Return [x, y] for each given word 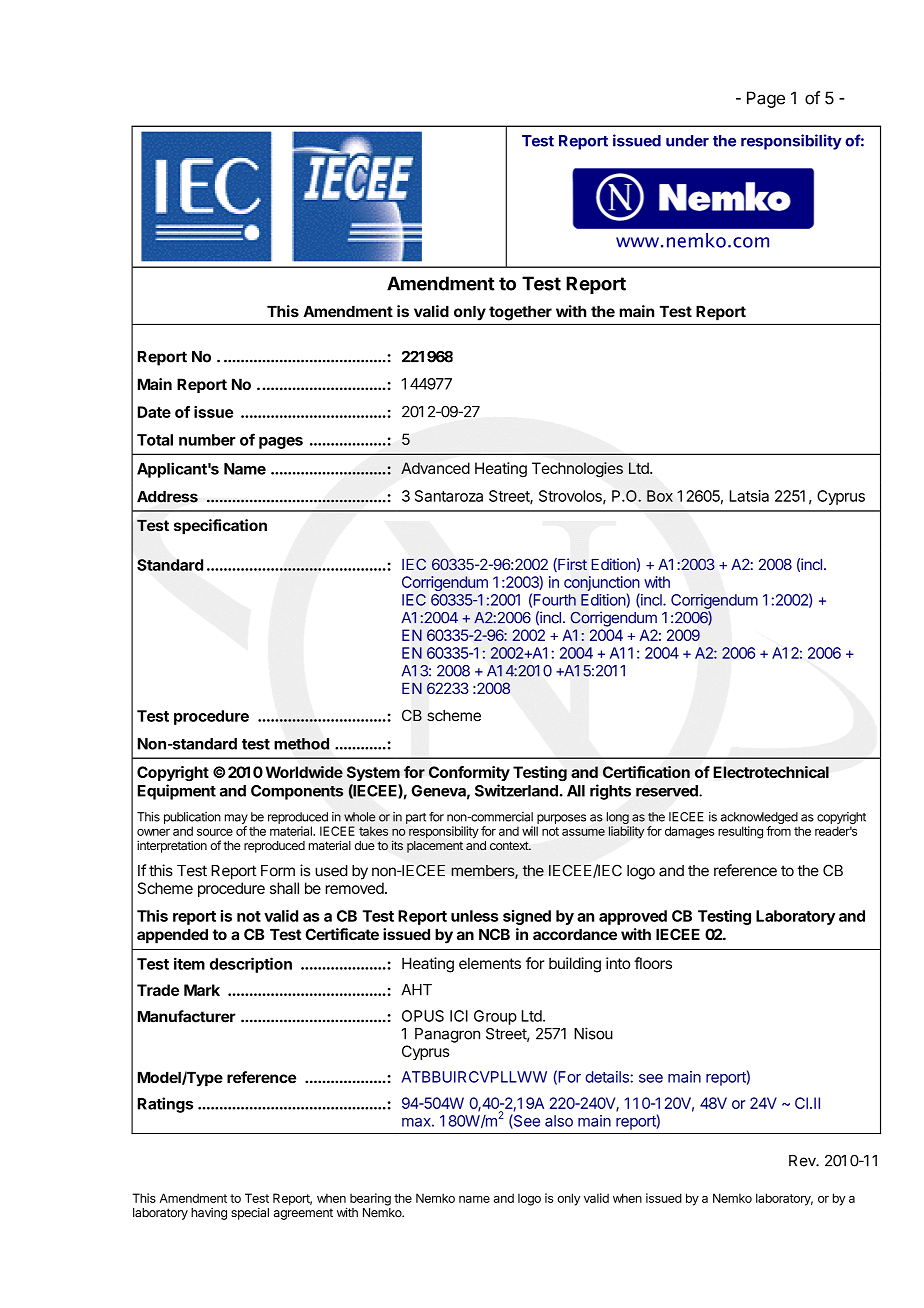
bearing [370, 1199]
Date [154, 412]
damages [689, 832]
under [687, 141]
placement [435, 847]
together [520, 313]
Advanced [435, 468]
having [209, 1214]
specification [220, 527]
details [608, 1077]
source [215, 832]
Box [660, 496]
